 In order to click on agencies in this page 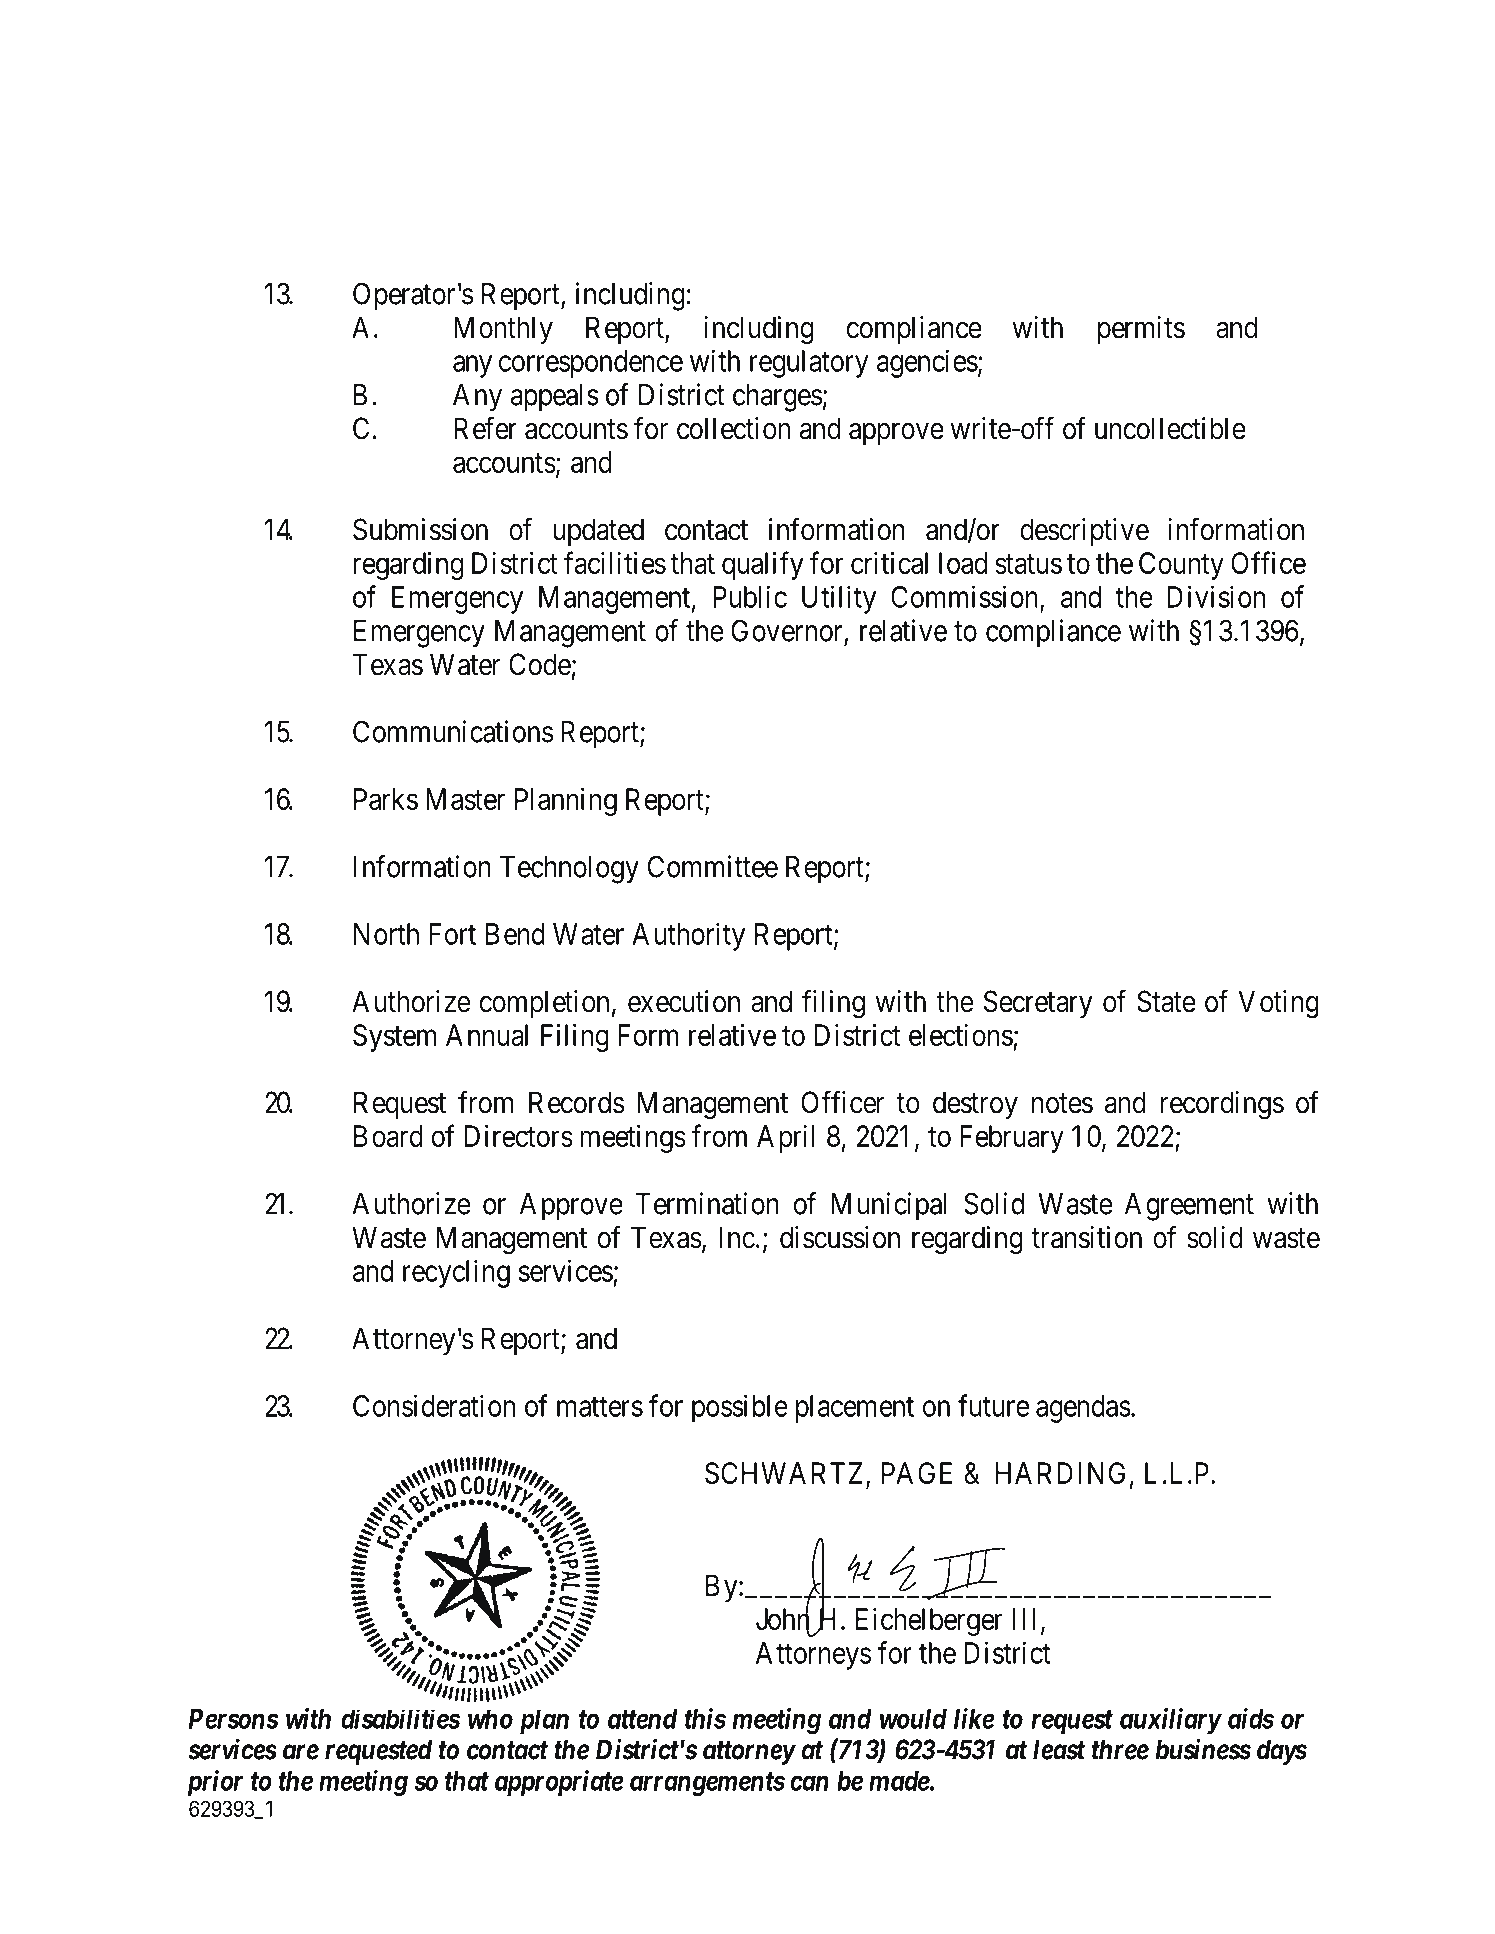, I will do `click(927, 363)`.
